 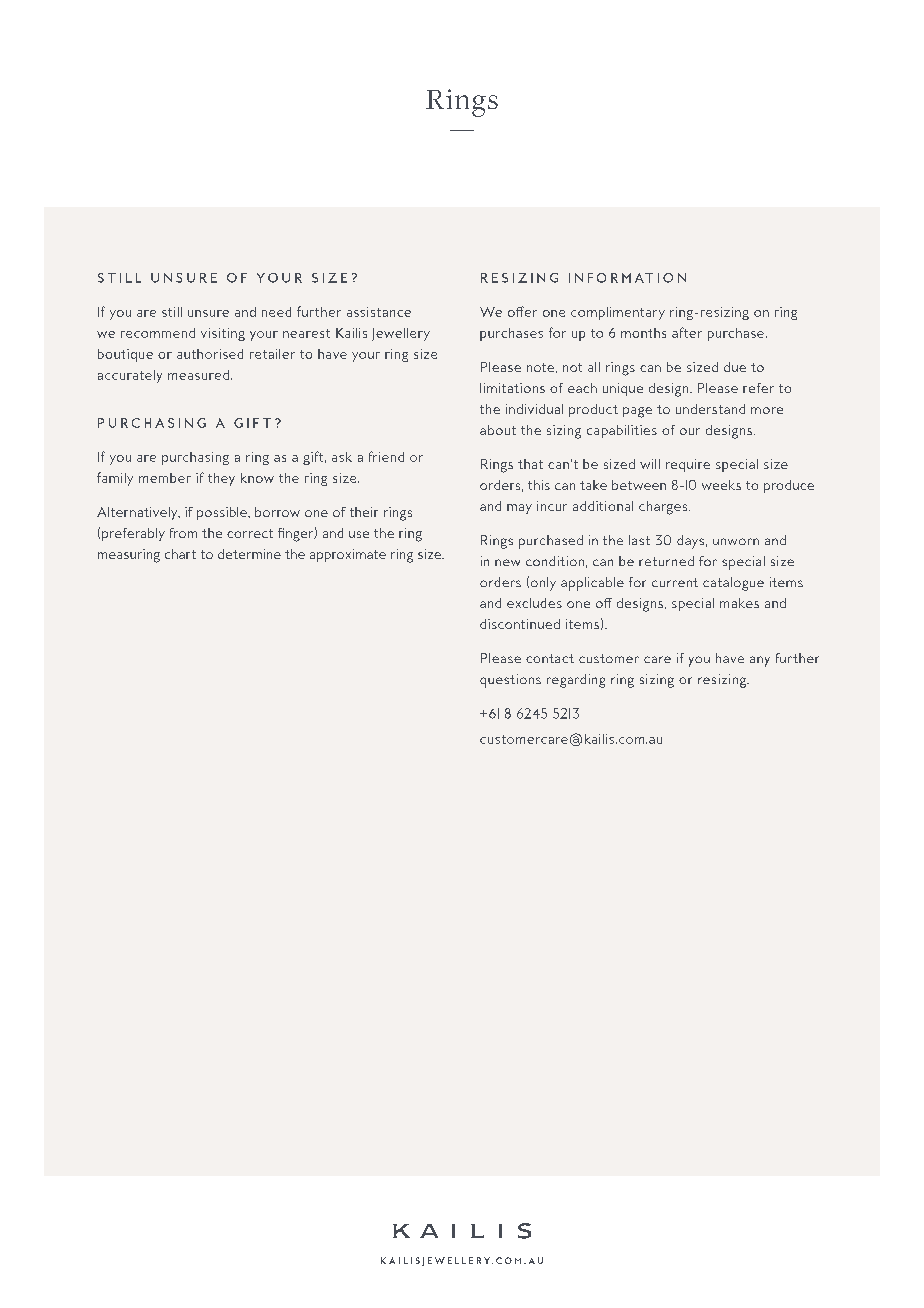 What do you see at coordinates (498, 430) in the screenshot?
I see `about` at bounding box center [498, 430].
